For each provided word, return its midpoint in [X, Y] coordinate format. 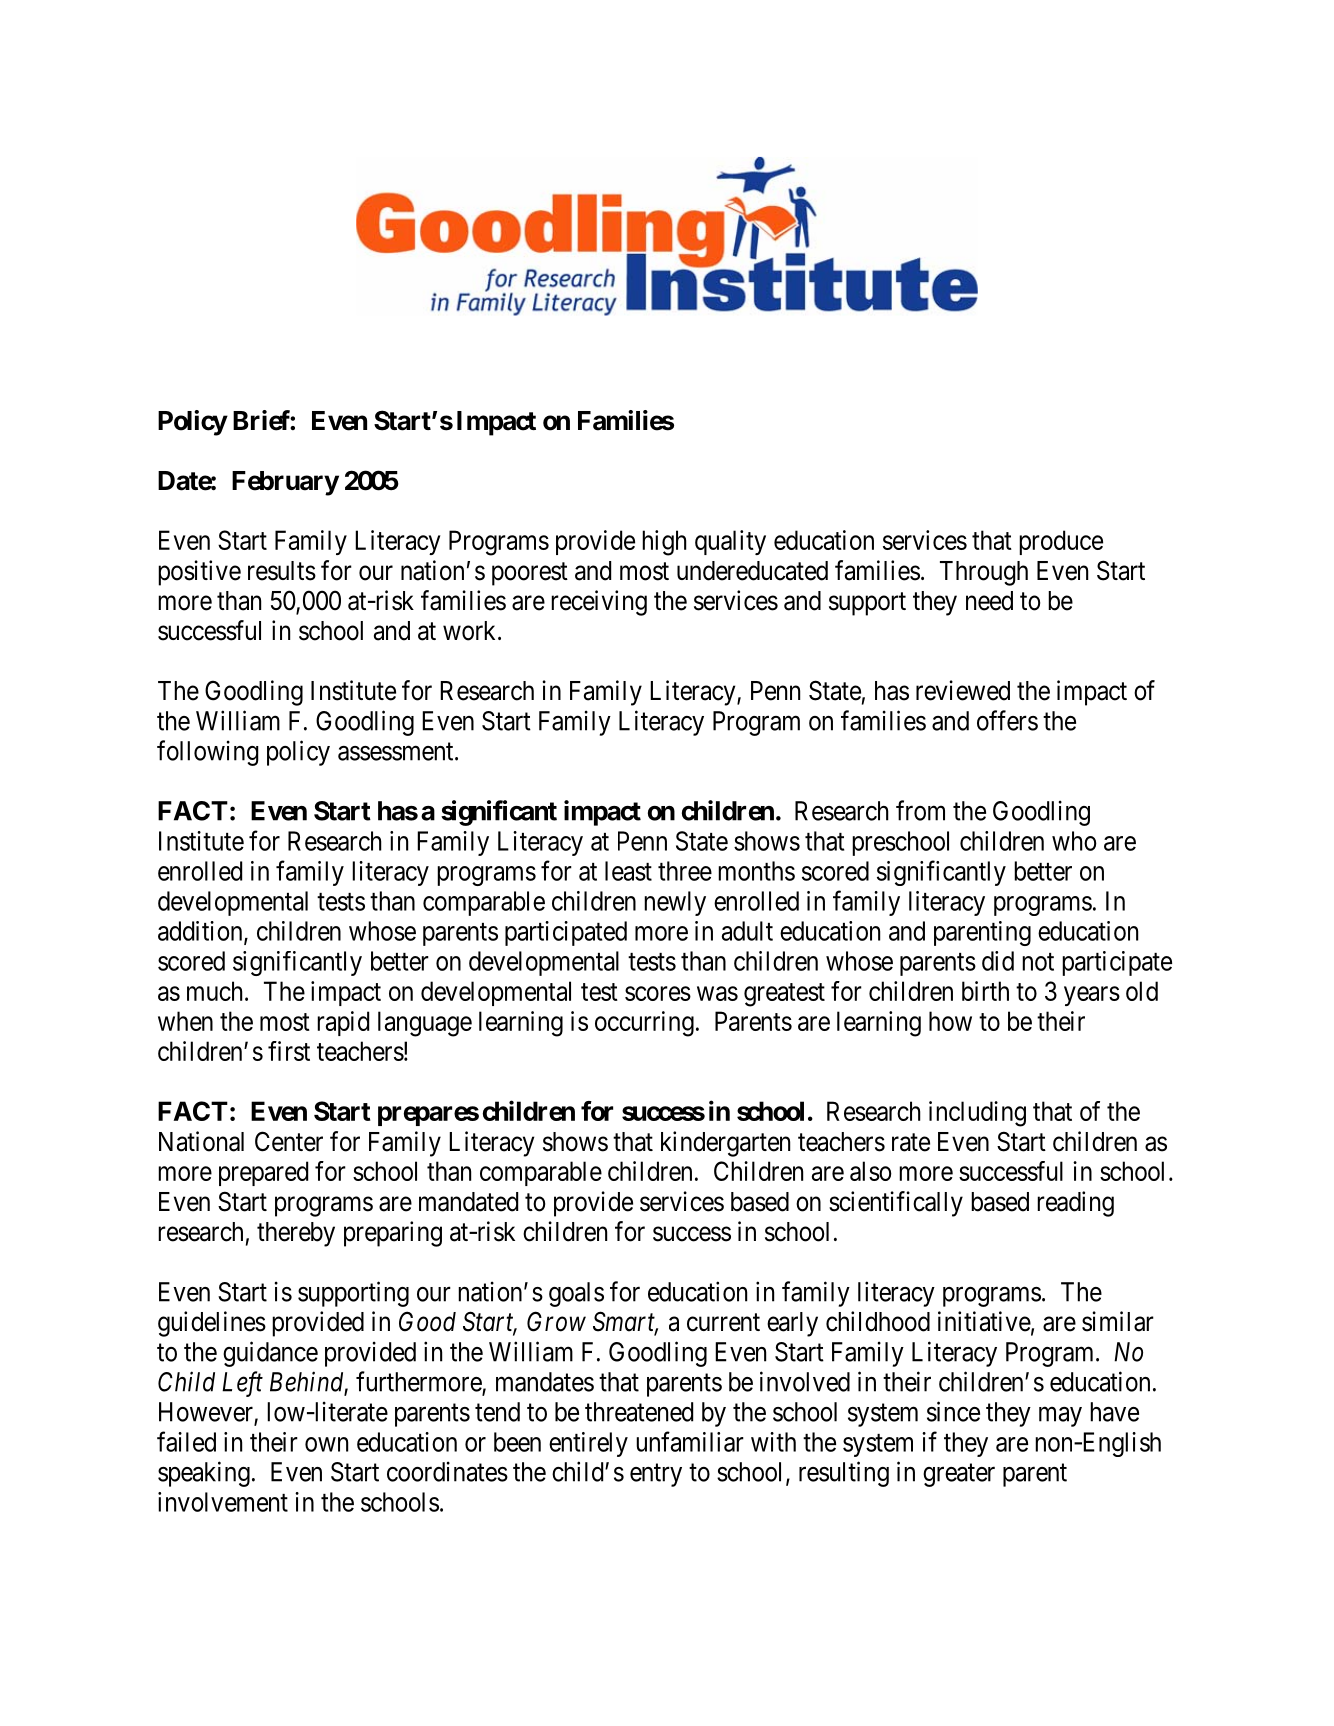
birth [985, 991]
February [285, 483]
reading [1075, 1204]
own [326, 1444]
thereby [296, 1234]
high [664, 543]
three [685, 871]
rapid [343, 1023]
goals [576, 1294]
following [208, 753]
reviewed [963, 690]
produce [1061, 542]
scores [658, 993]
